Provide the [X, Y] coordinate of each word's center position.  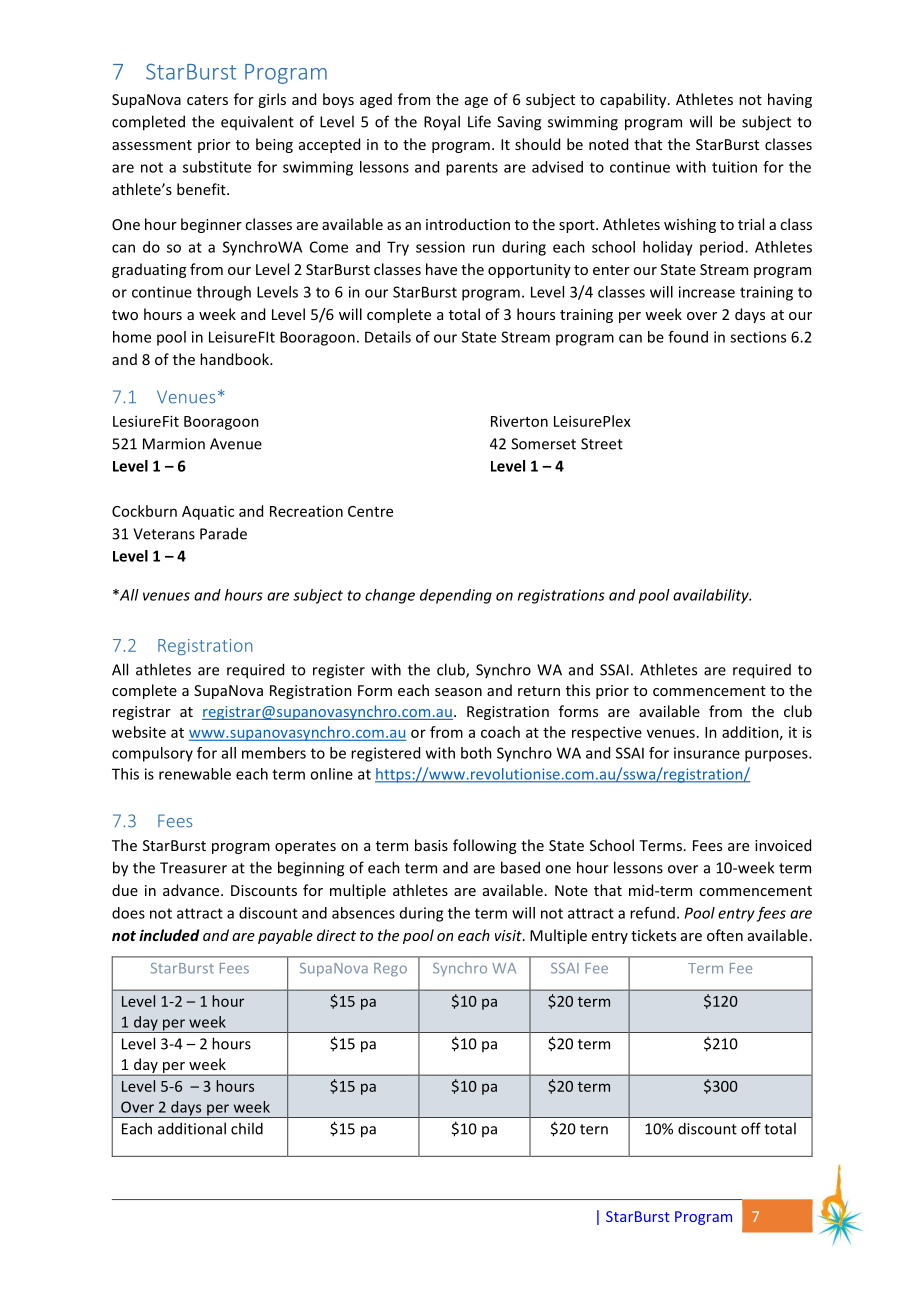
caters [207, 100]
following [484, 846]
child [247, 1128]
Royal [442, 123]
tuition [734, 167]
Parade [223, 533]
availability [712, 596]
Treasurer [193, 868]
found [688, 337]
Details [388, 337]
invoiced [783, 845]
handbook [235, 359]
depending [456, 596]
